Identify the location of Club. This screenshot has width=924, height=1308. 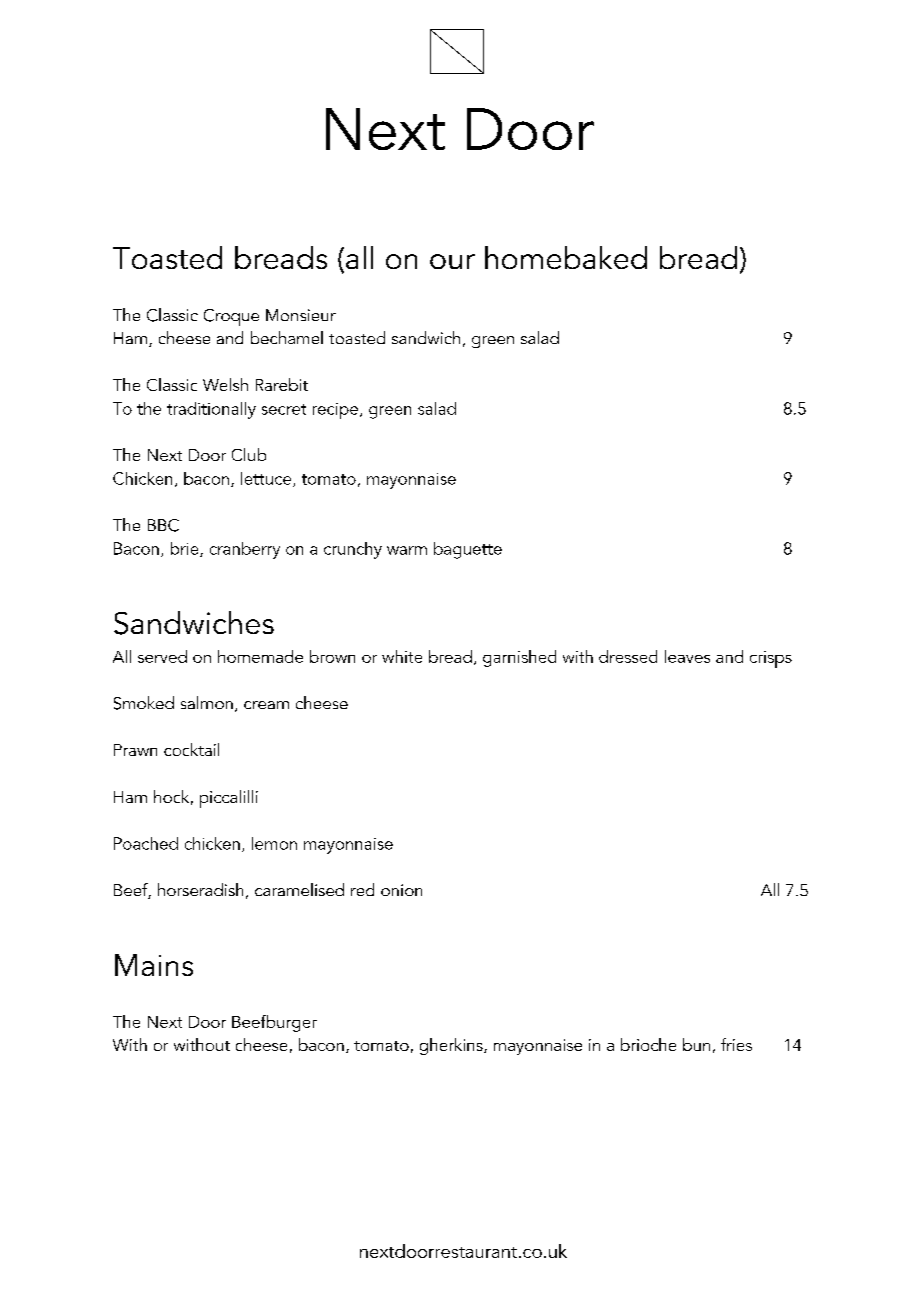
(249, 454).
